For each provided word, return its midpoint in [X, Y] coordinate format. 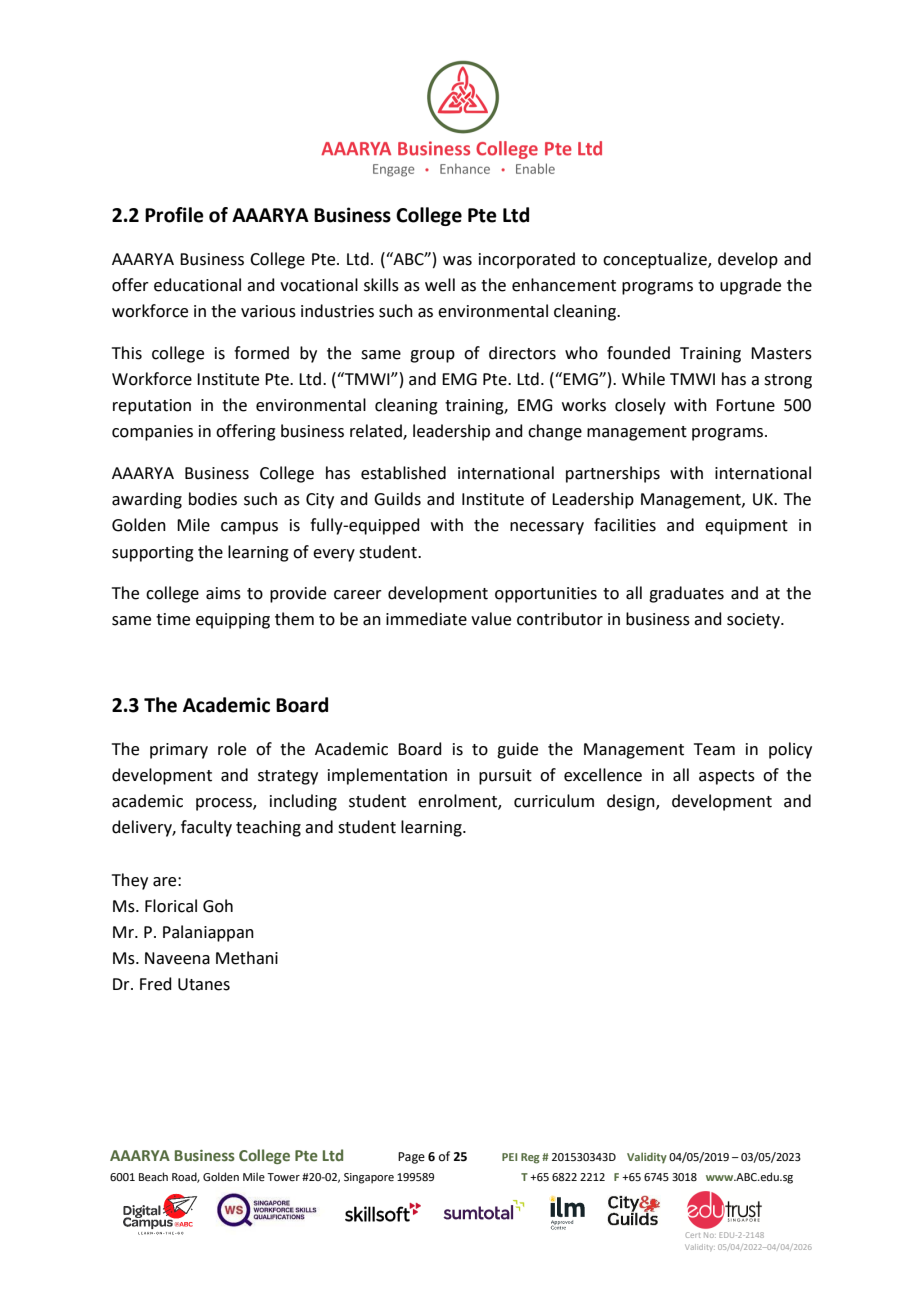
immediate [426, 619]
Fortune [745, 405]
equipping [233, 621]
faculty [206, 828]
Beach [153, 1176]
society [754, 621]
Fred [156, 984]
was [457, 261]
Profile [174, 215]
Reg [530, 1158]
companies [152, 433]
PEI [509, 1157]
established [403, 473]
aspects [727, 777]
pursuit [505, 777]
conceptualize [656, 260]
